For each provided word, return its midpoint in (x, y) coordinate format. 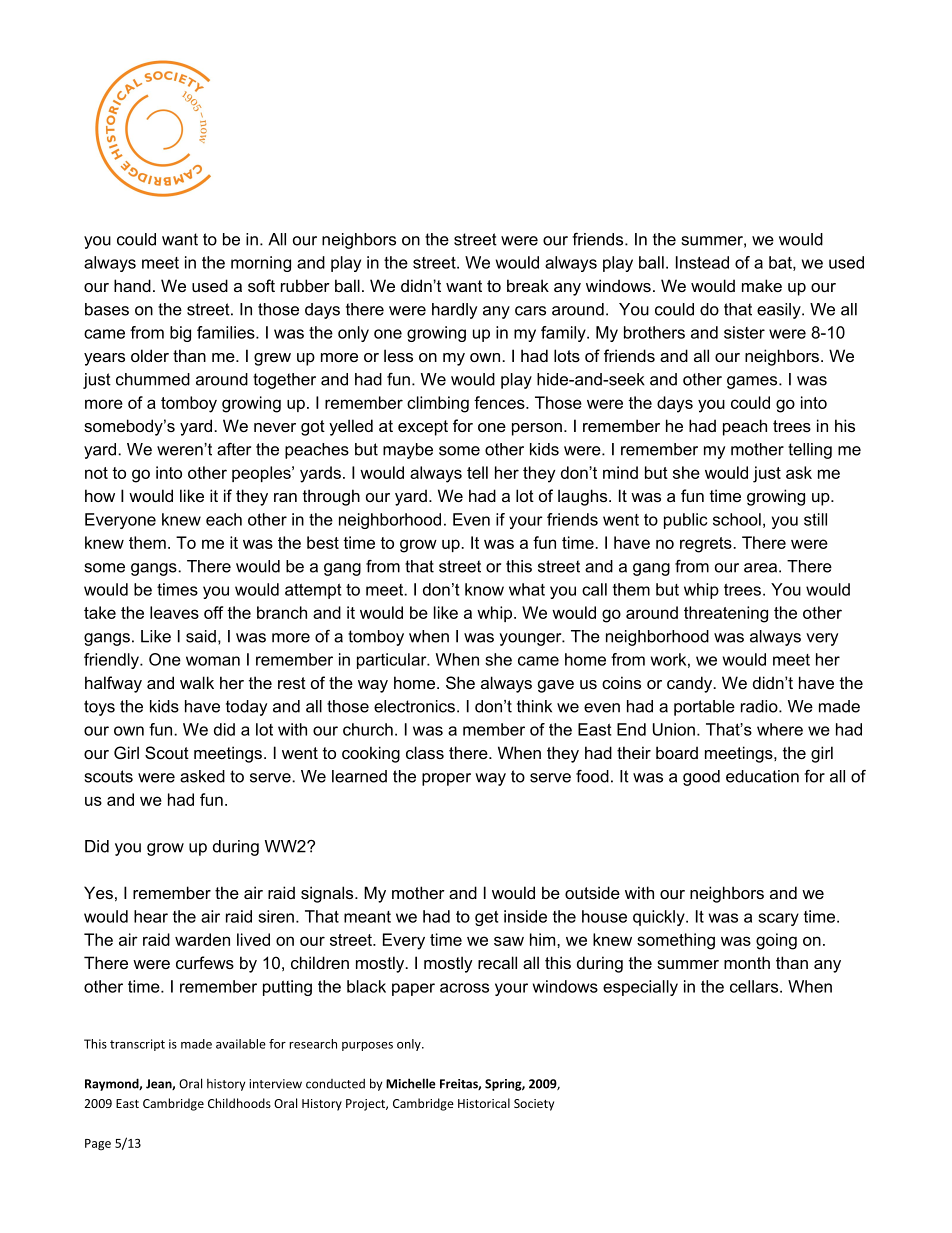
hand (132, 285)
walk (197, 682)
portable (704, 708)
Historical (484, 1103)
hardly (454, 311)
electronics (414, 706)
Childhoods (239, 1103)
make (762, 285)
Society (534, 1105)
